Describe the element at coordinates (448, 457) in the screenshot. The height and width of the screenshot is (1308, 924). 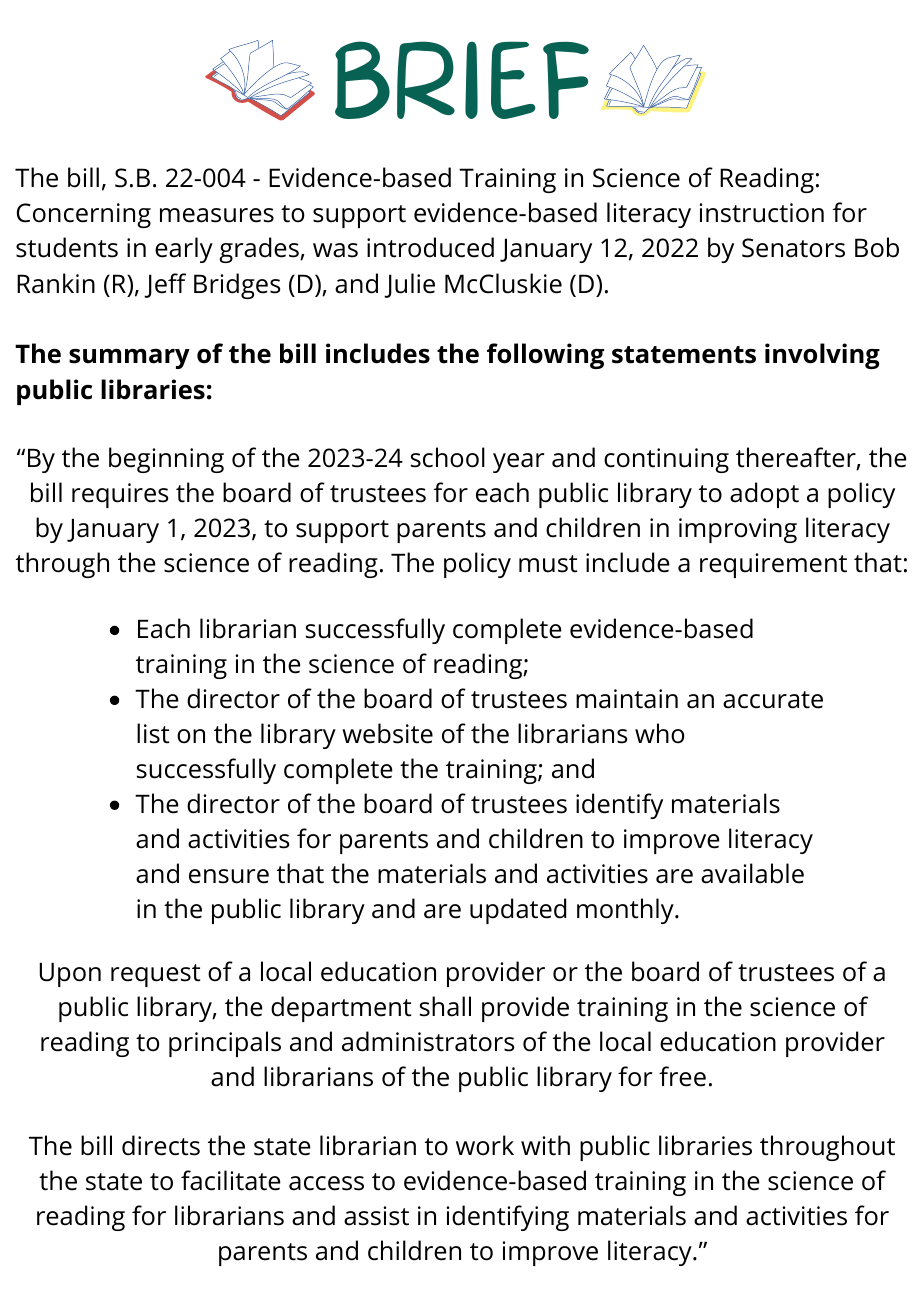
I see `school` at that location.
